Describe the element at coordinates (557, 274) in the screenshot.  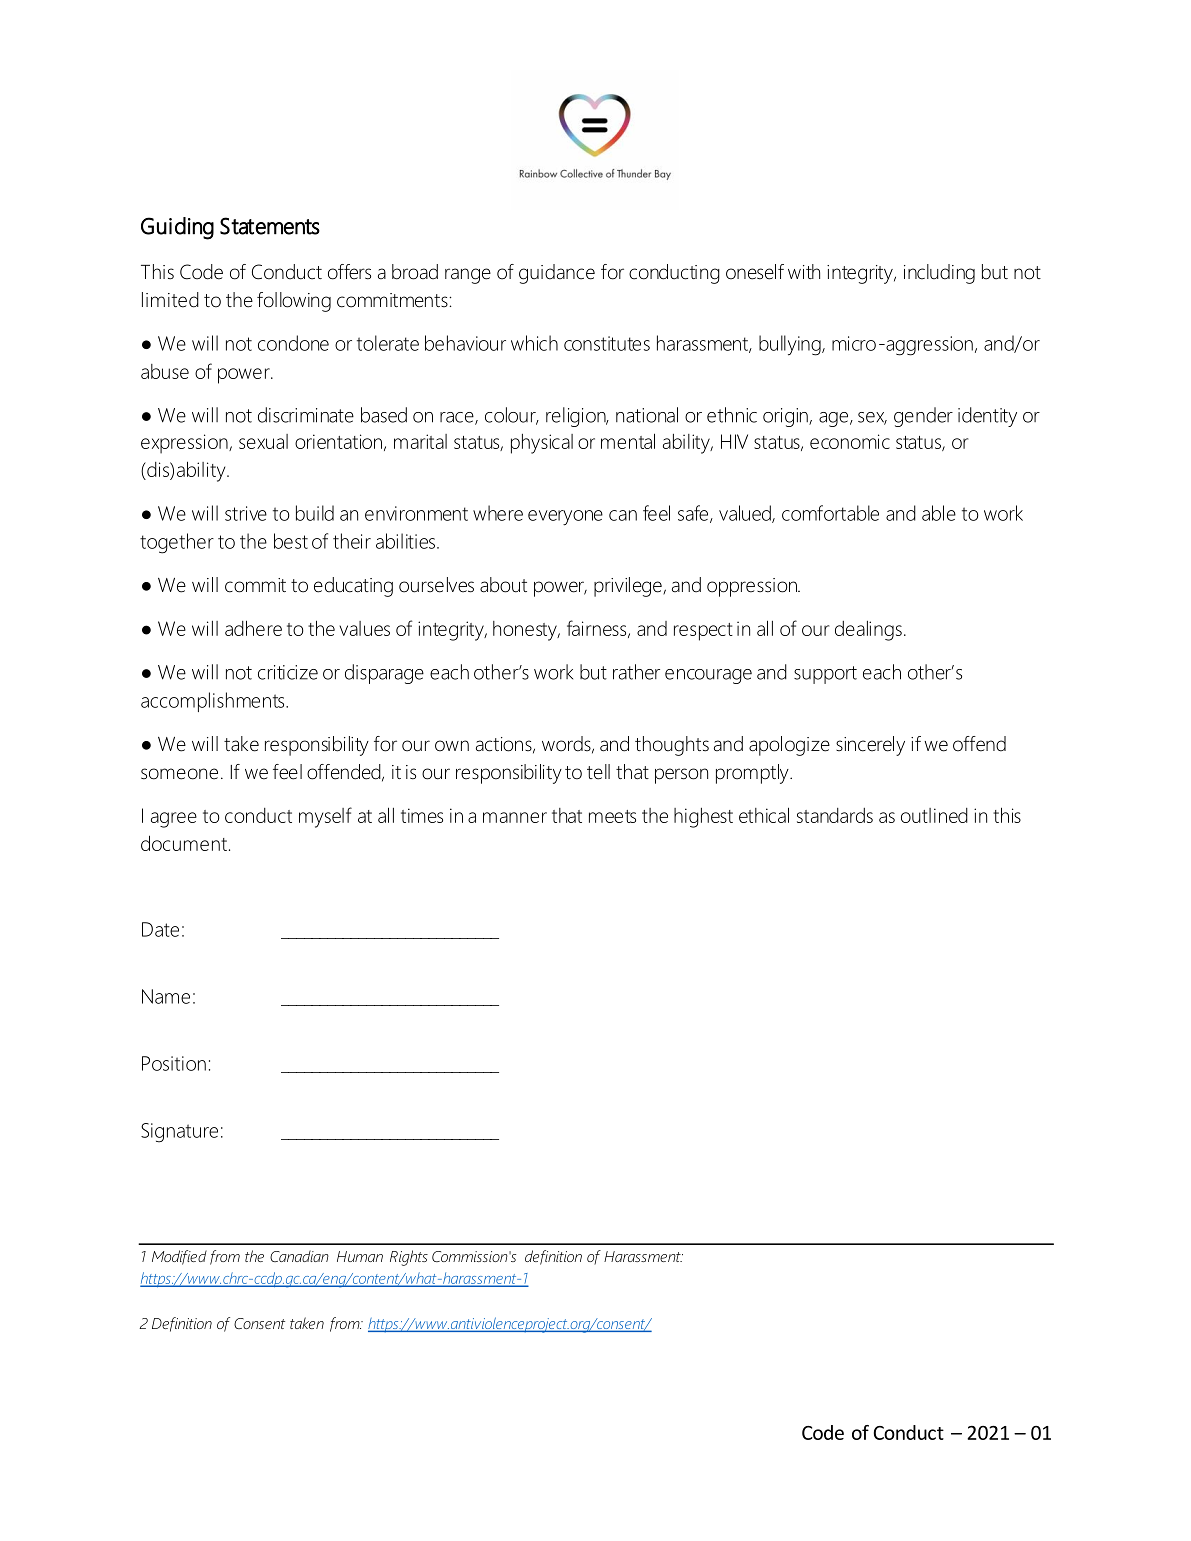
I see `guidance` at that location.
